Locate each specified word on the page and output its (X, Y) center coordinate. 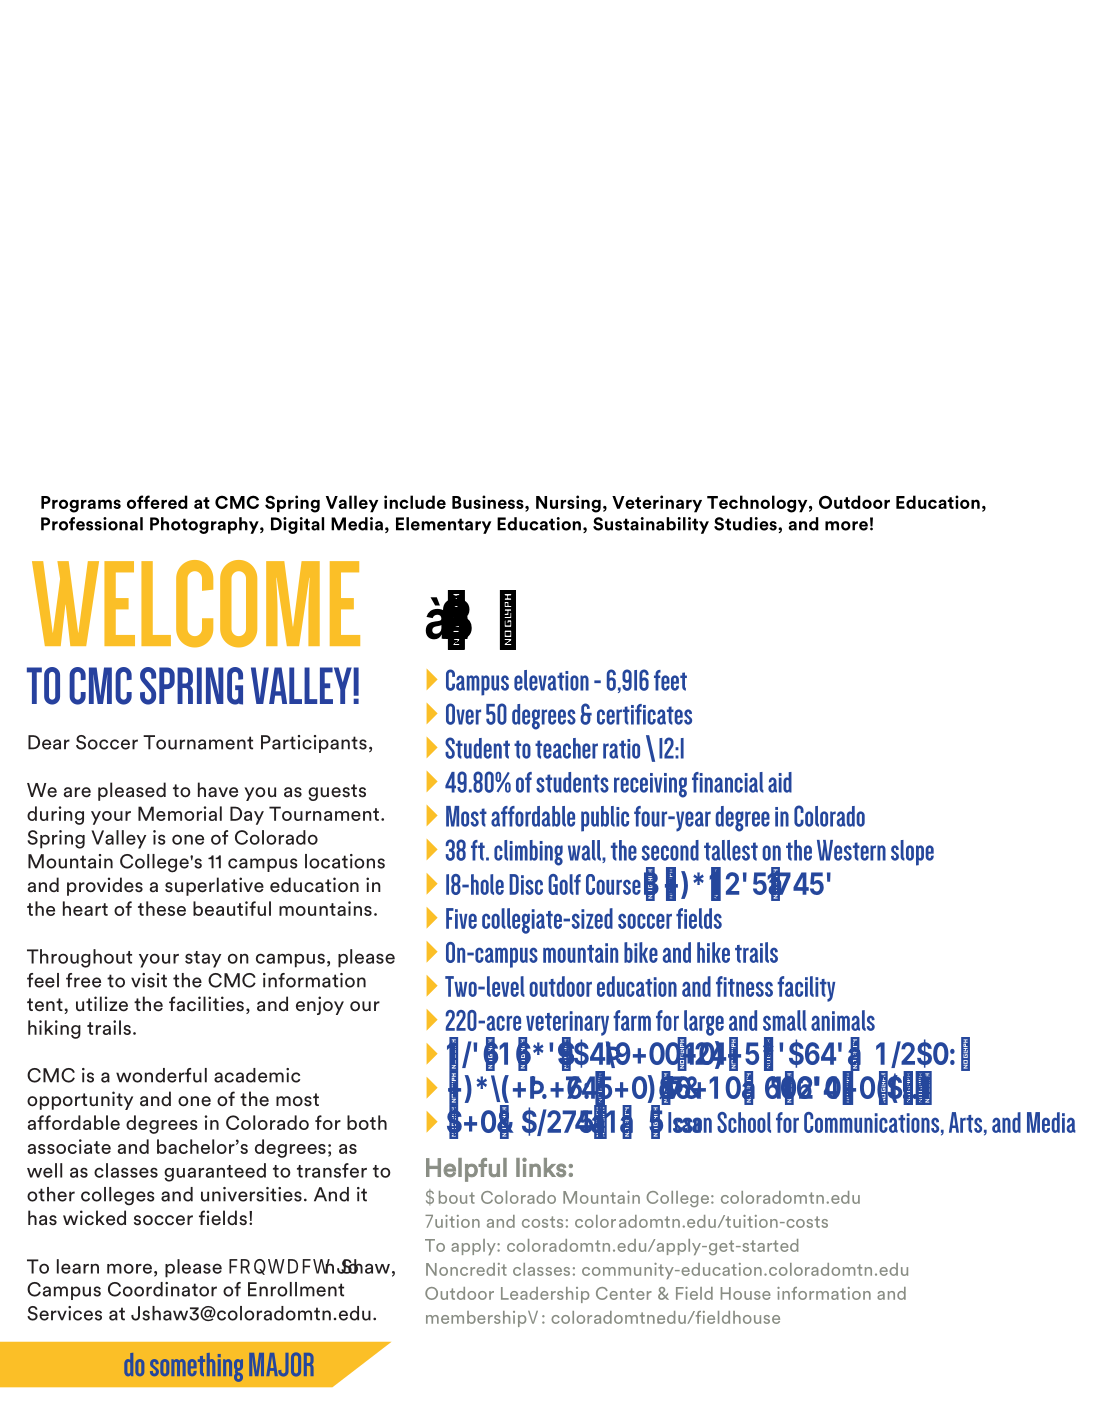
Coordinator (162, 1289)
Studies (746, 524)
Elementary (443, 525)
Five (461, 918)
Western (851, 850)
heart (85, 908)
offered (157, 502)
